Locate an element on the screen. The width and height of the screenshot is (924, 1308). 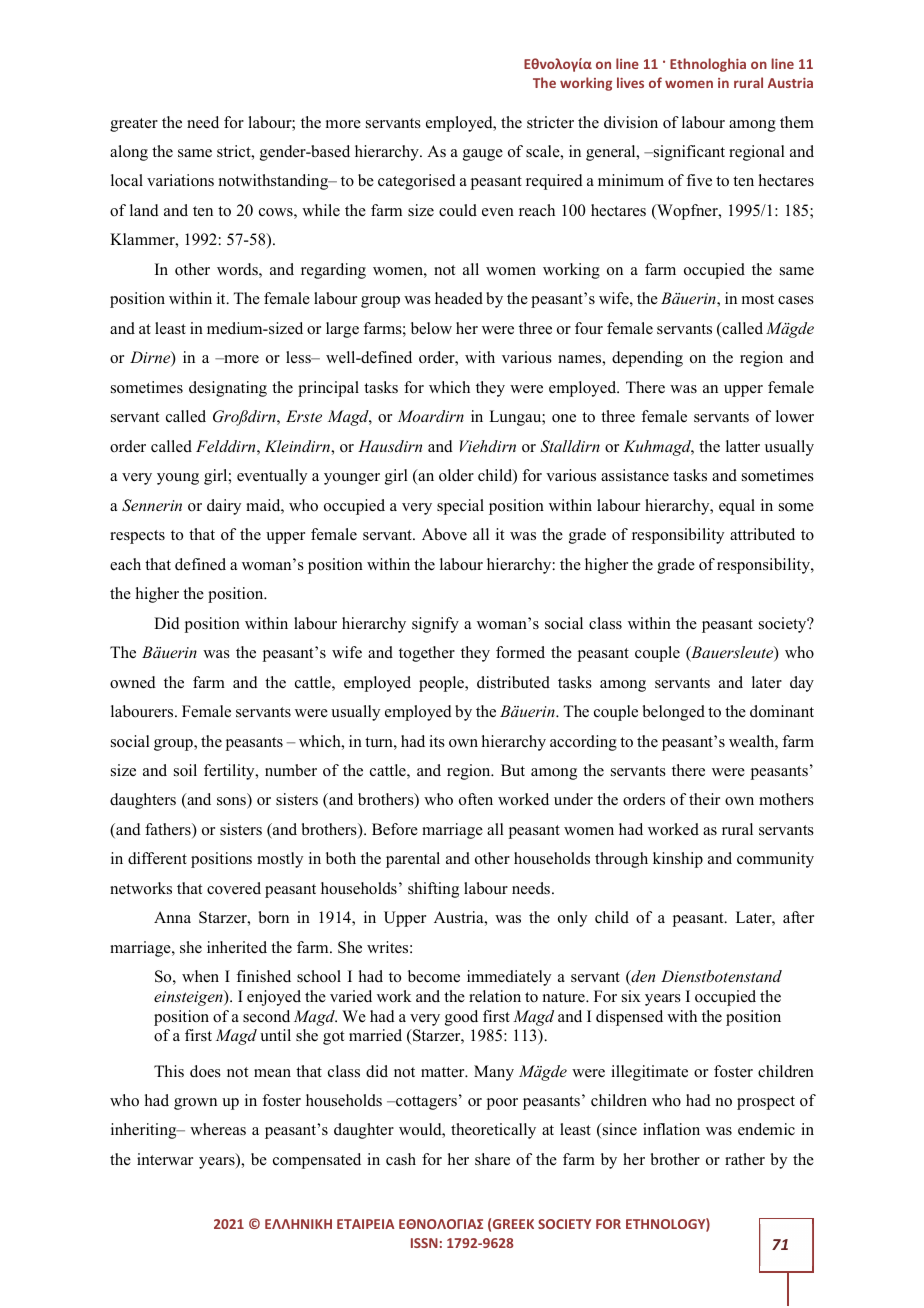
older is located at coordinates (456, 475).
